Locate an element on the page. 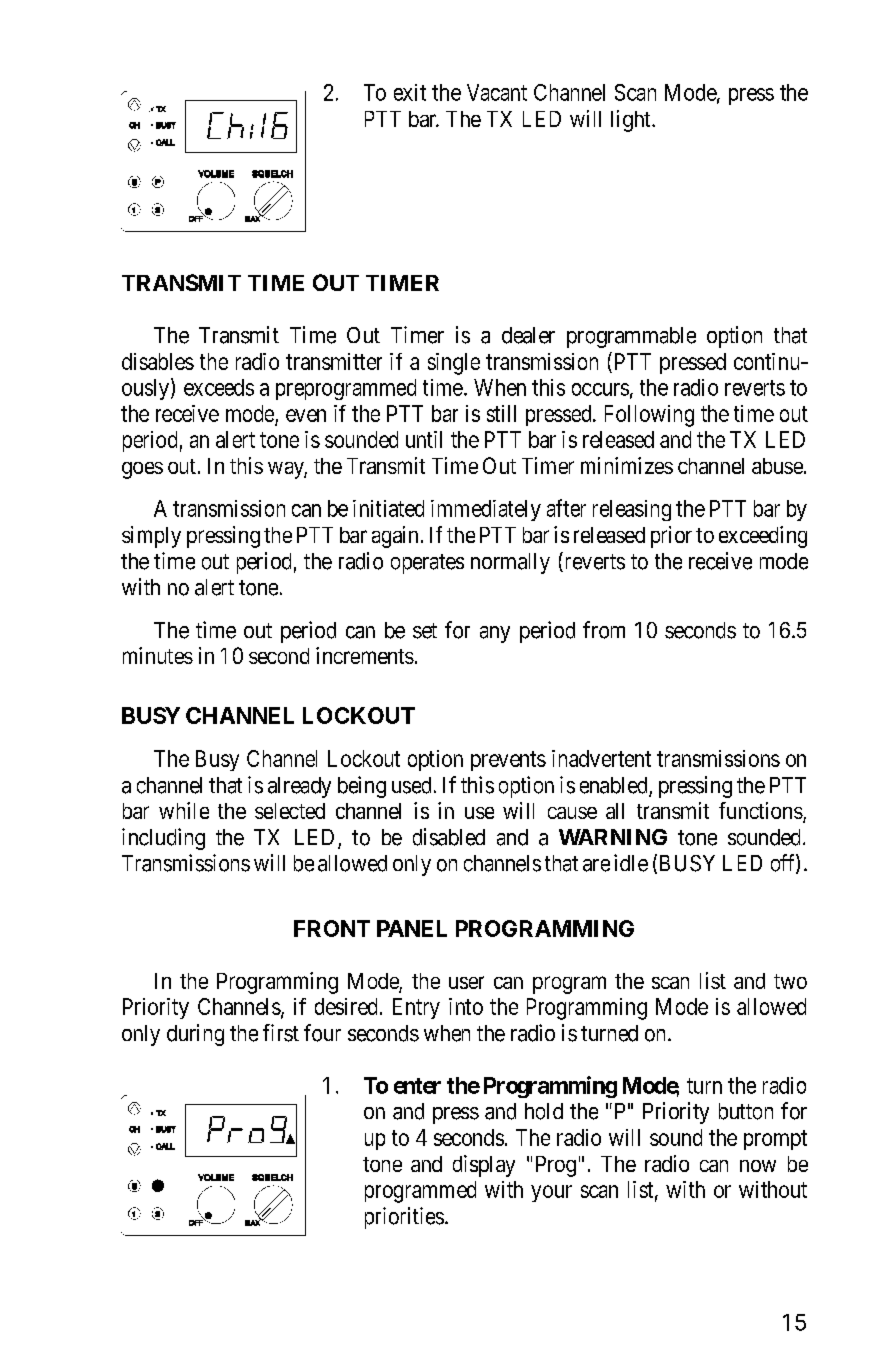 This page has height=1372, width=887. idle is located at coordinates (631, 863).
